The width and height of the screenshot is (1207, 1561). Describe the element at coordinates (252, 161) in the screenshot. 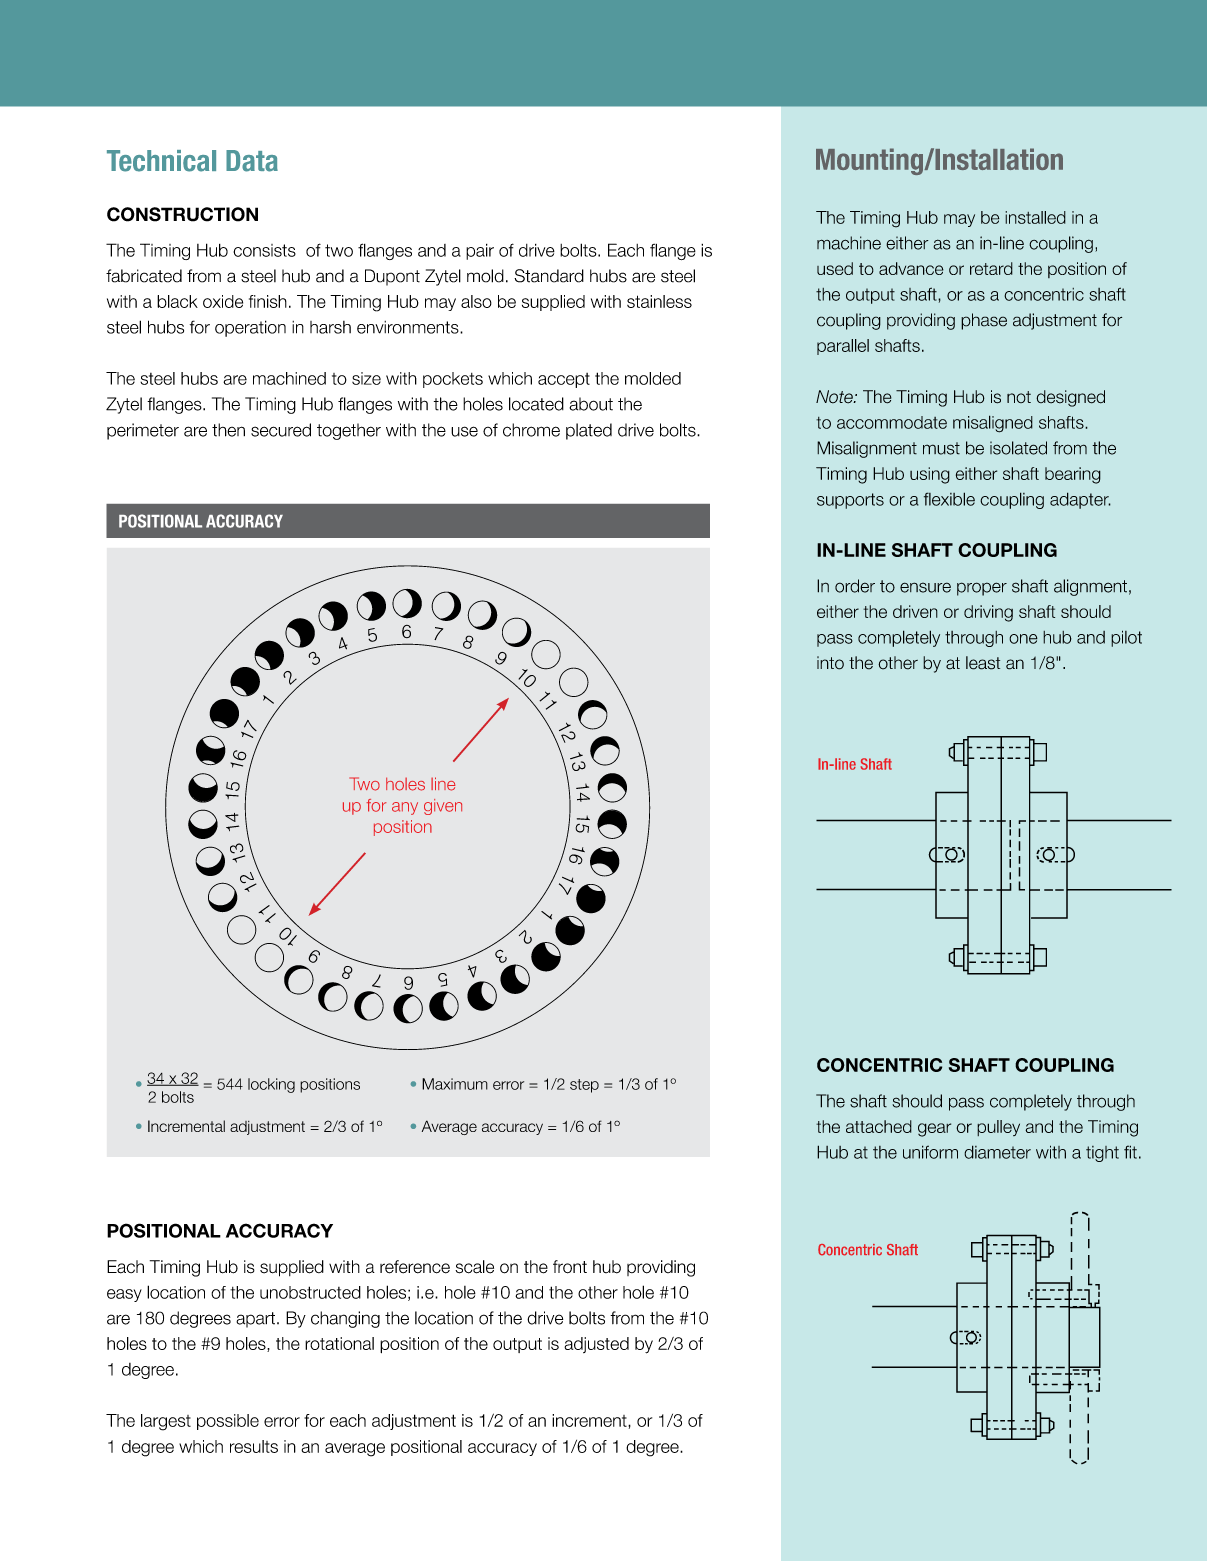

I see `Data` at that location.
